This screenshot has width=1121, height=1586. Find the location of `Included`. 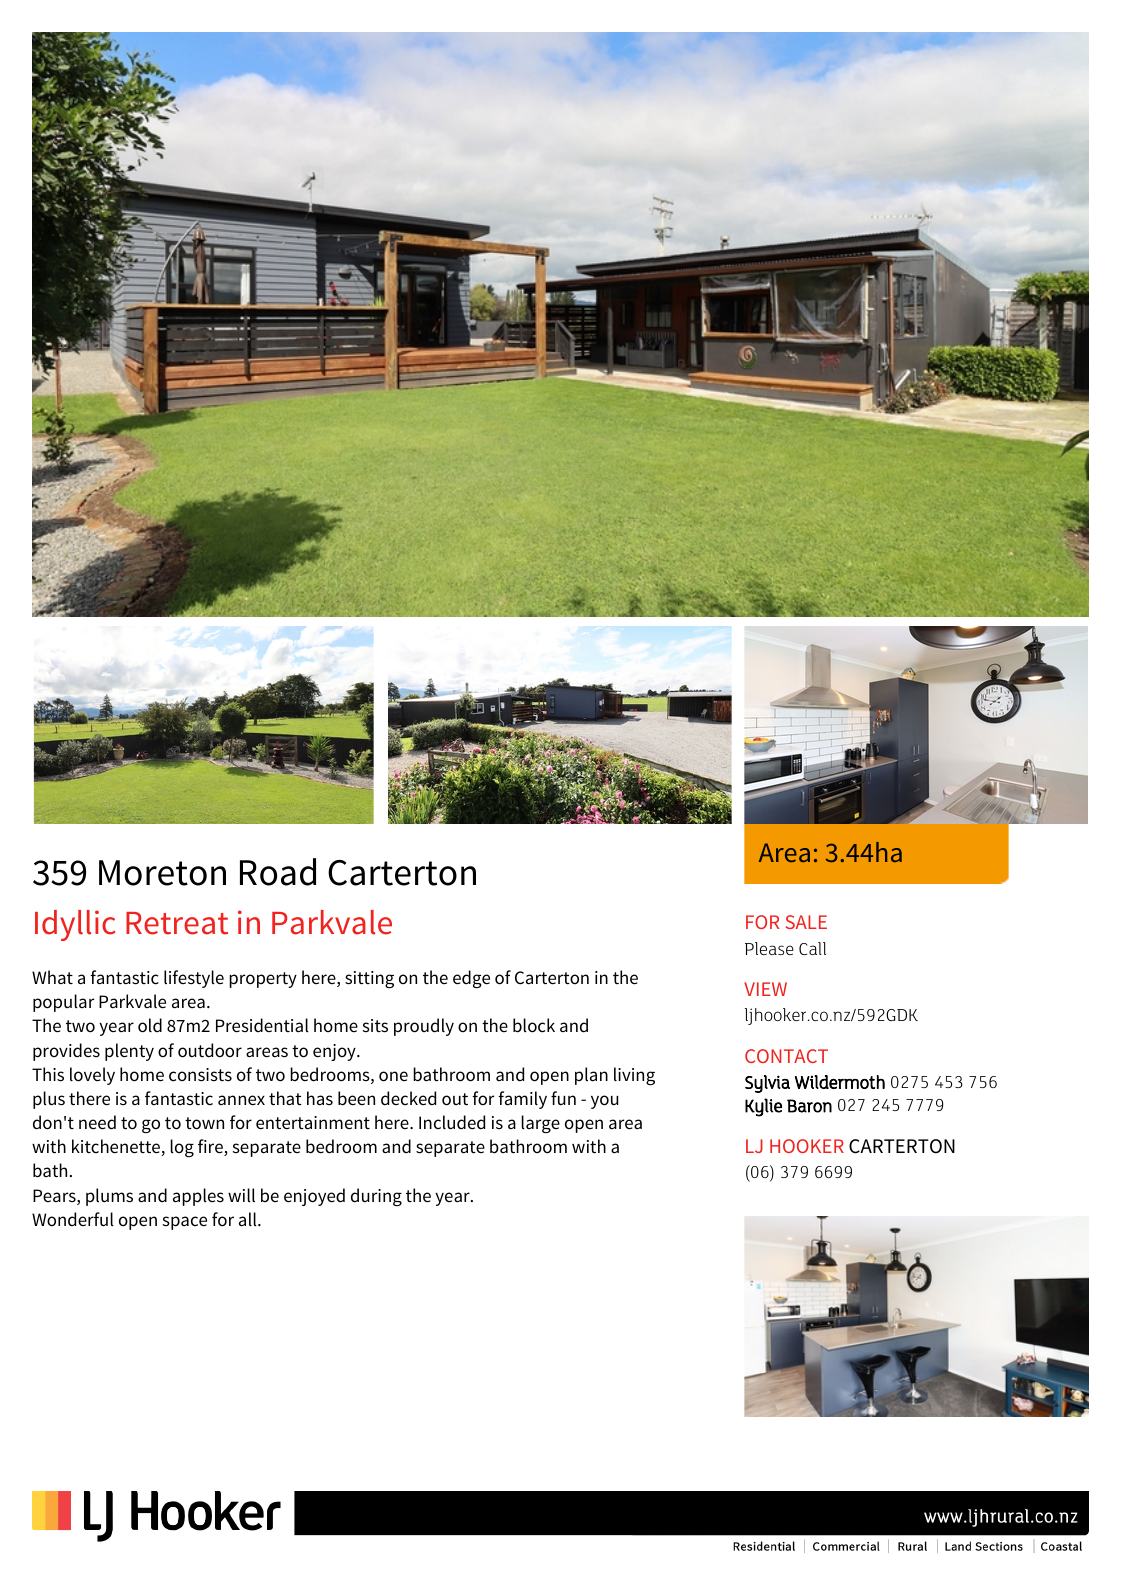

Included is located at coordinates (452, 1122).
